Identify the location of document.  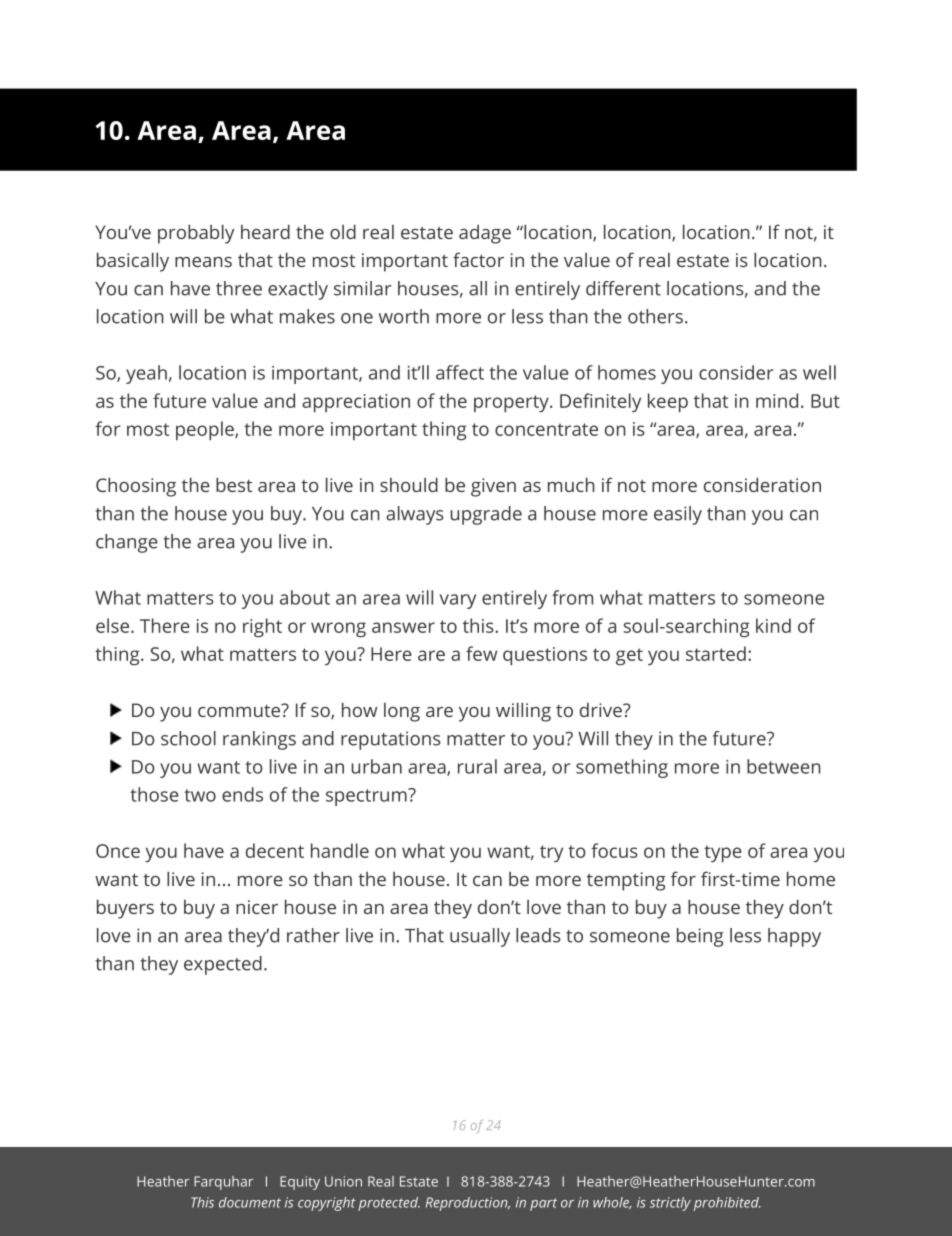
(250, 1202).
